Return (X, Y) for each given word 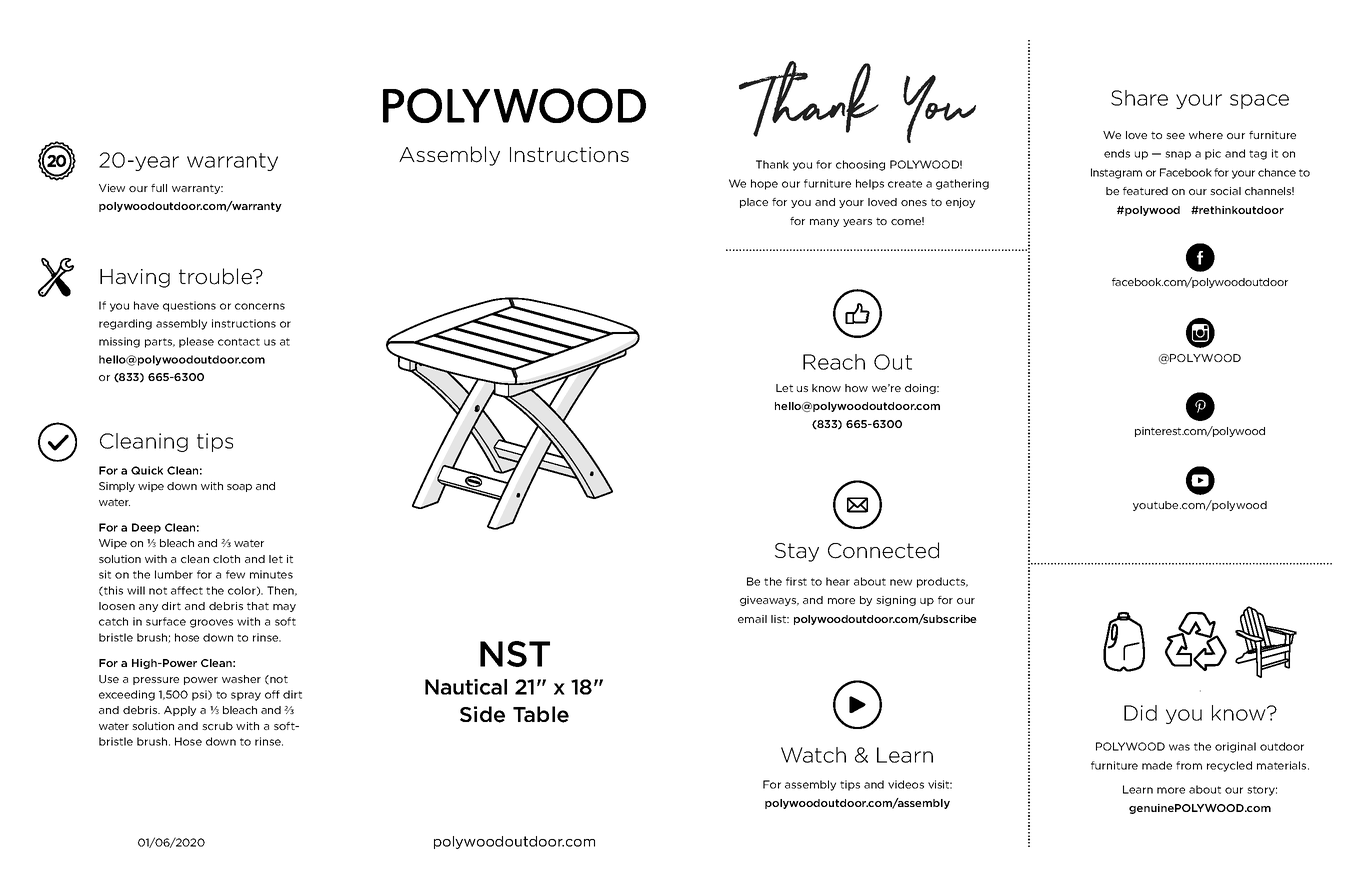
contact (239, 342)
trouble (216, 276)
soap (239, 488)
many (824, 223)
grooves (211, 623)
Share (1139, 98)
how (856, 388)
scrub (217, 726)
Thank (772, 164)
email (752, 619)
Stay (797, 552)
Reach (834, 362)
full (159, 188)
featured (1145, 191)
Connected (883, 550)
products (942, 582)
